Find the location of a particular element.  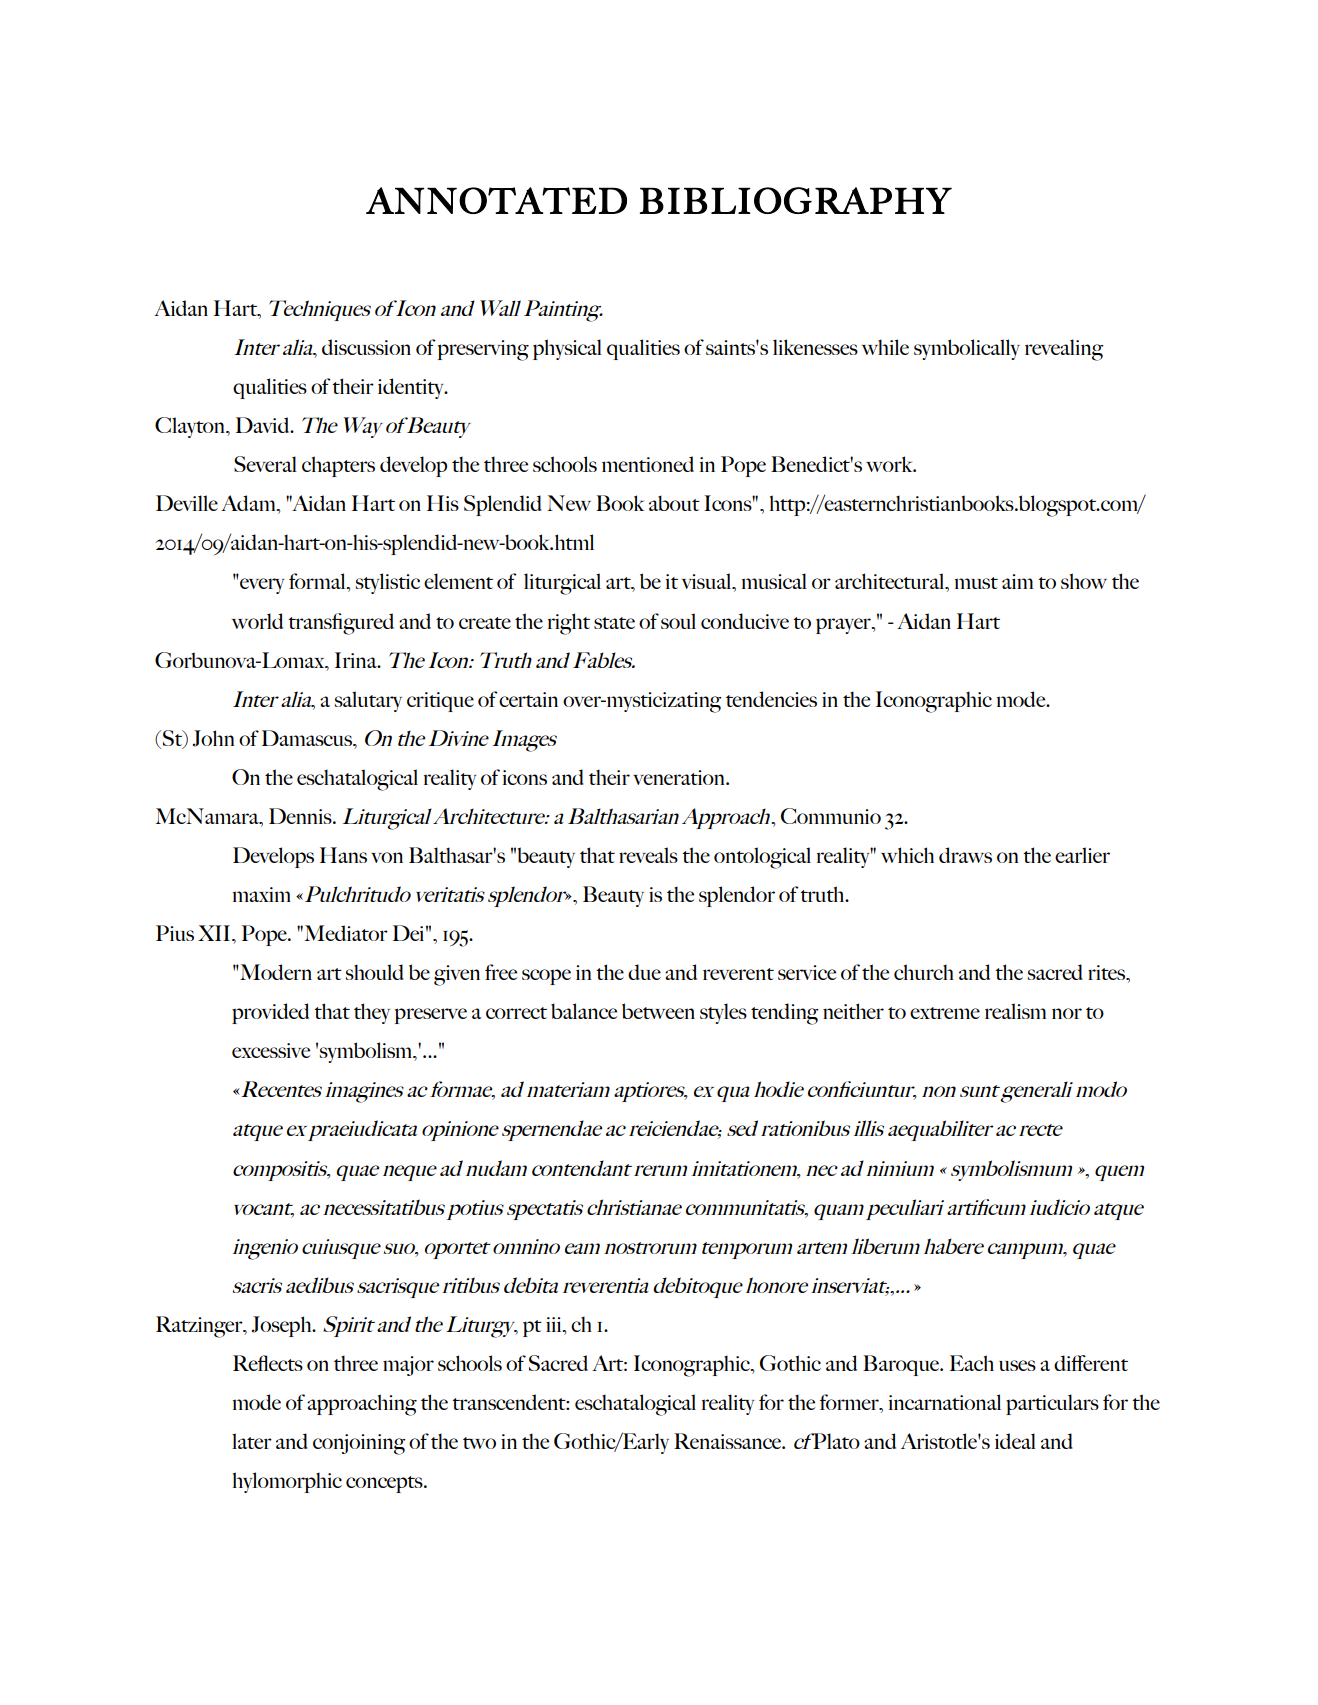

excessive is located at coordinates (271, 1050).
